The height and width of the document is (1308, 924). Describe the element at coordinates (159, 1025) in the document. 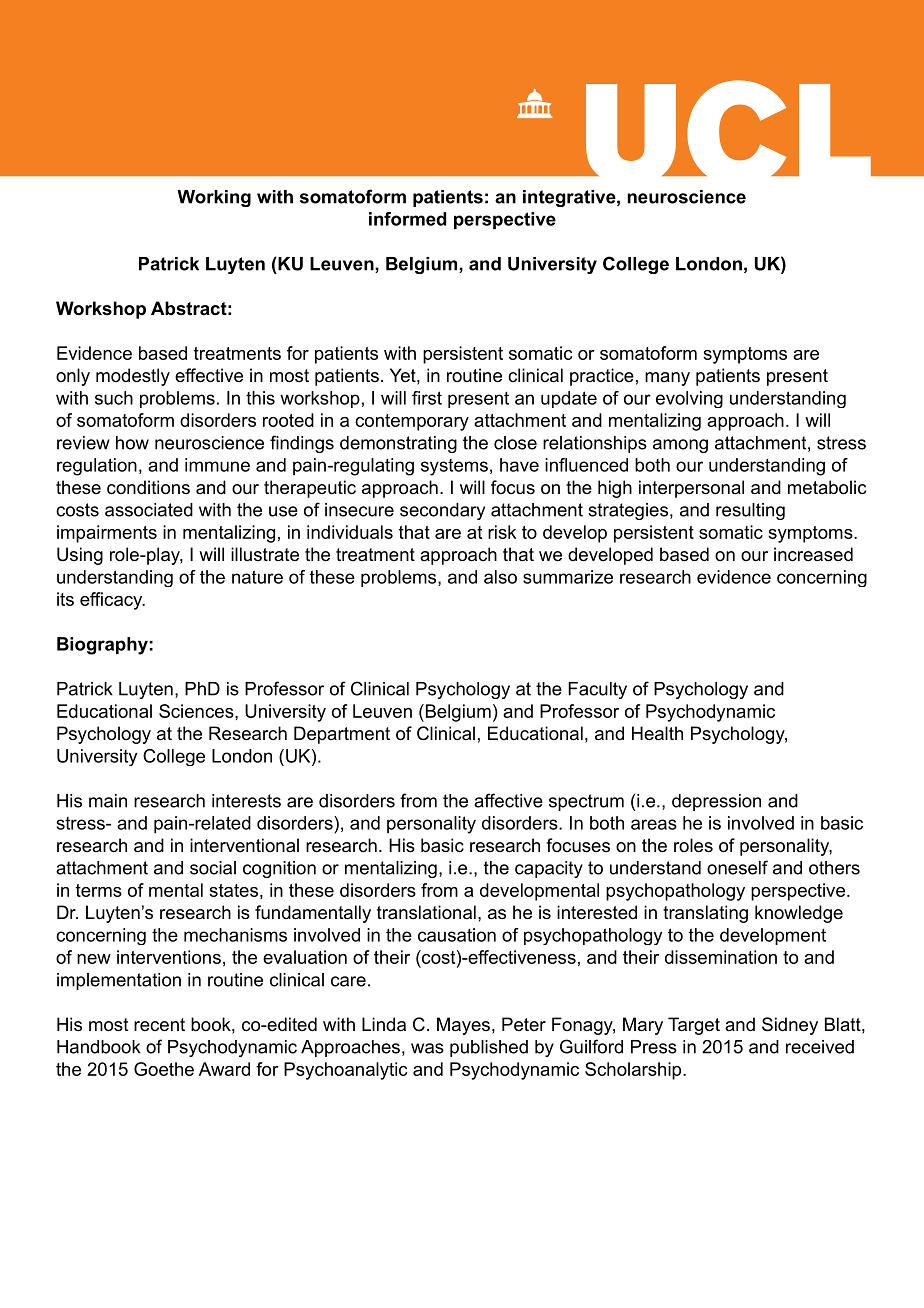

I see `recent` at that location.
